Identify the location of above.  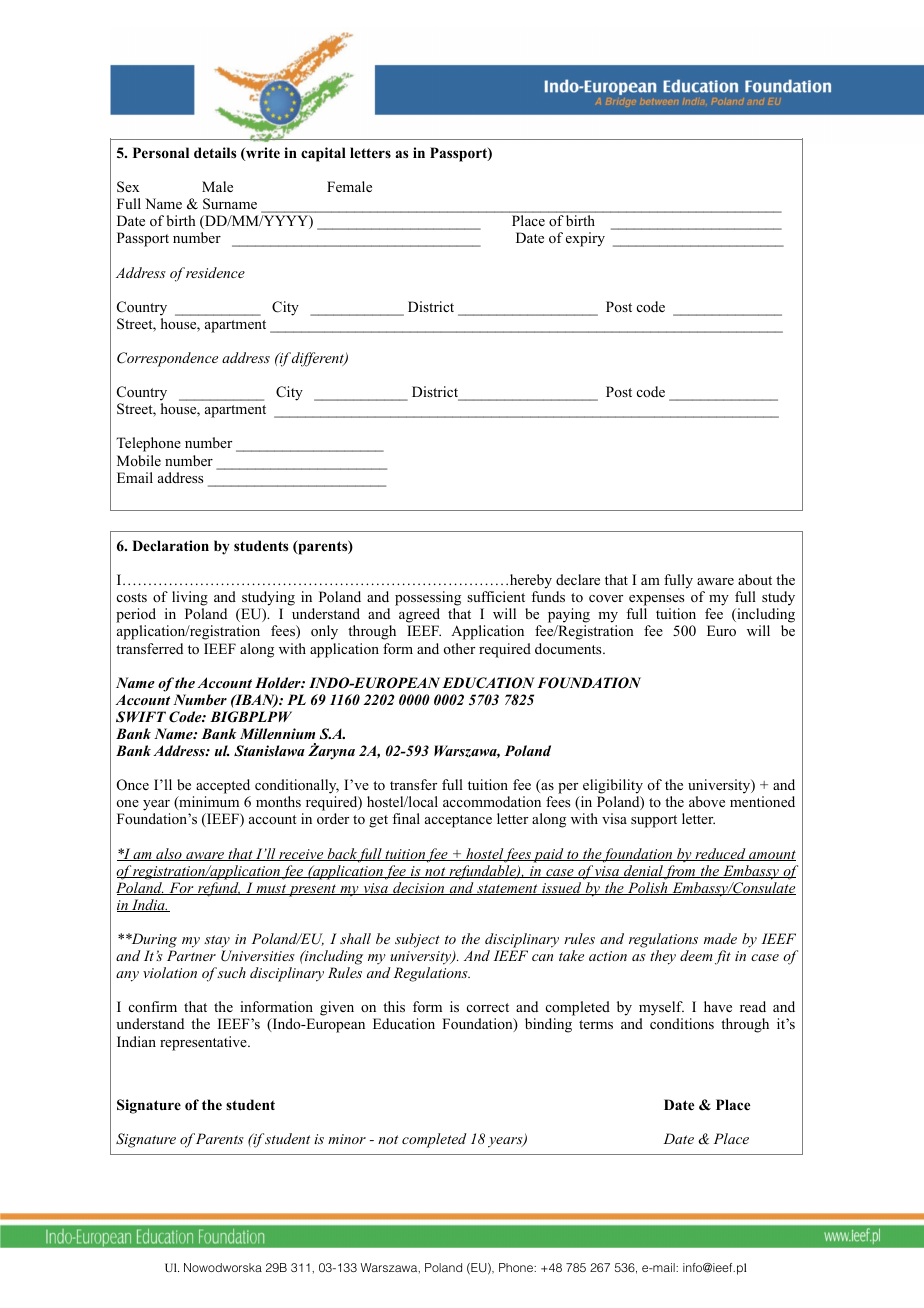
(707, 801).
